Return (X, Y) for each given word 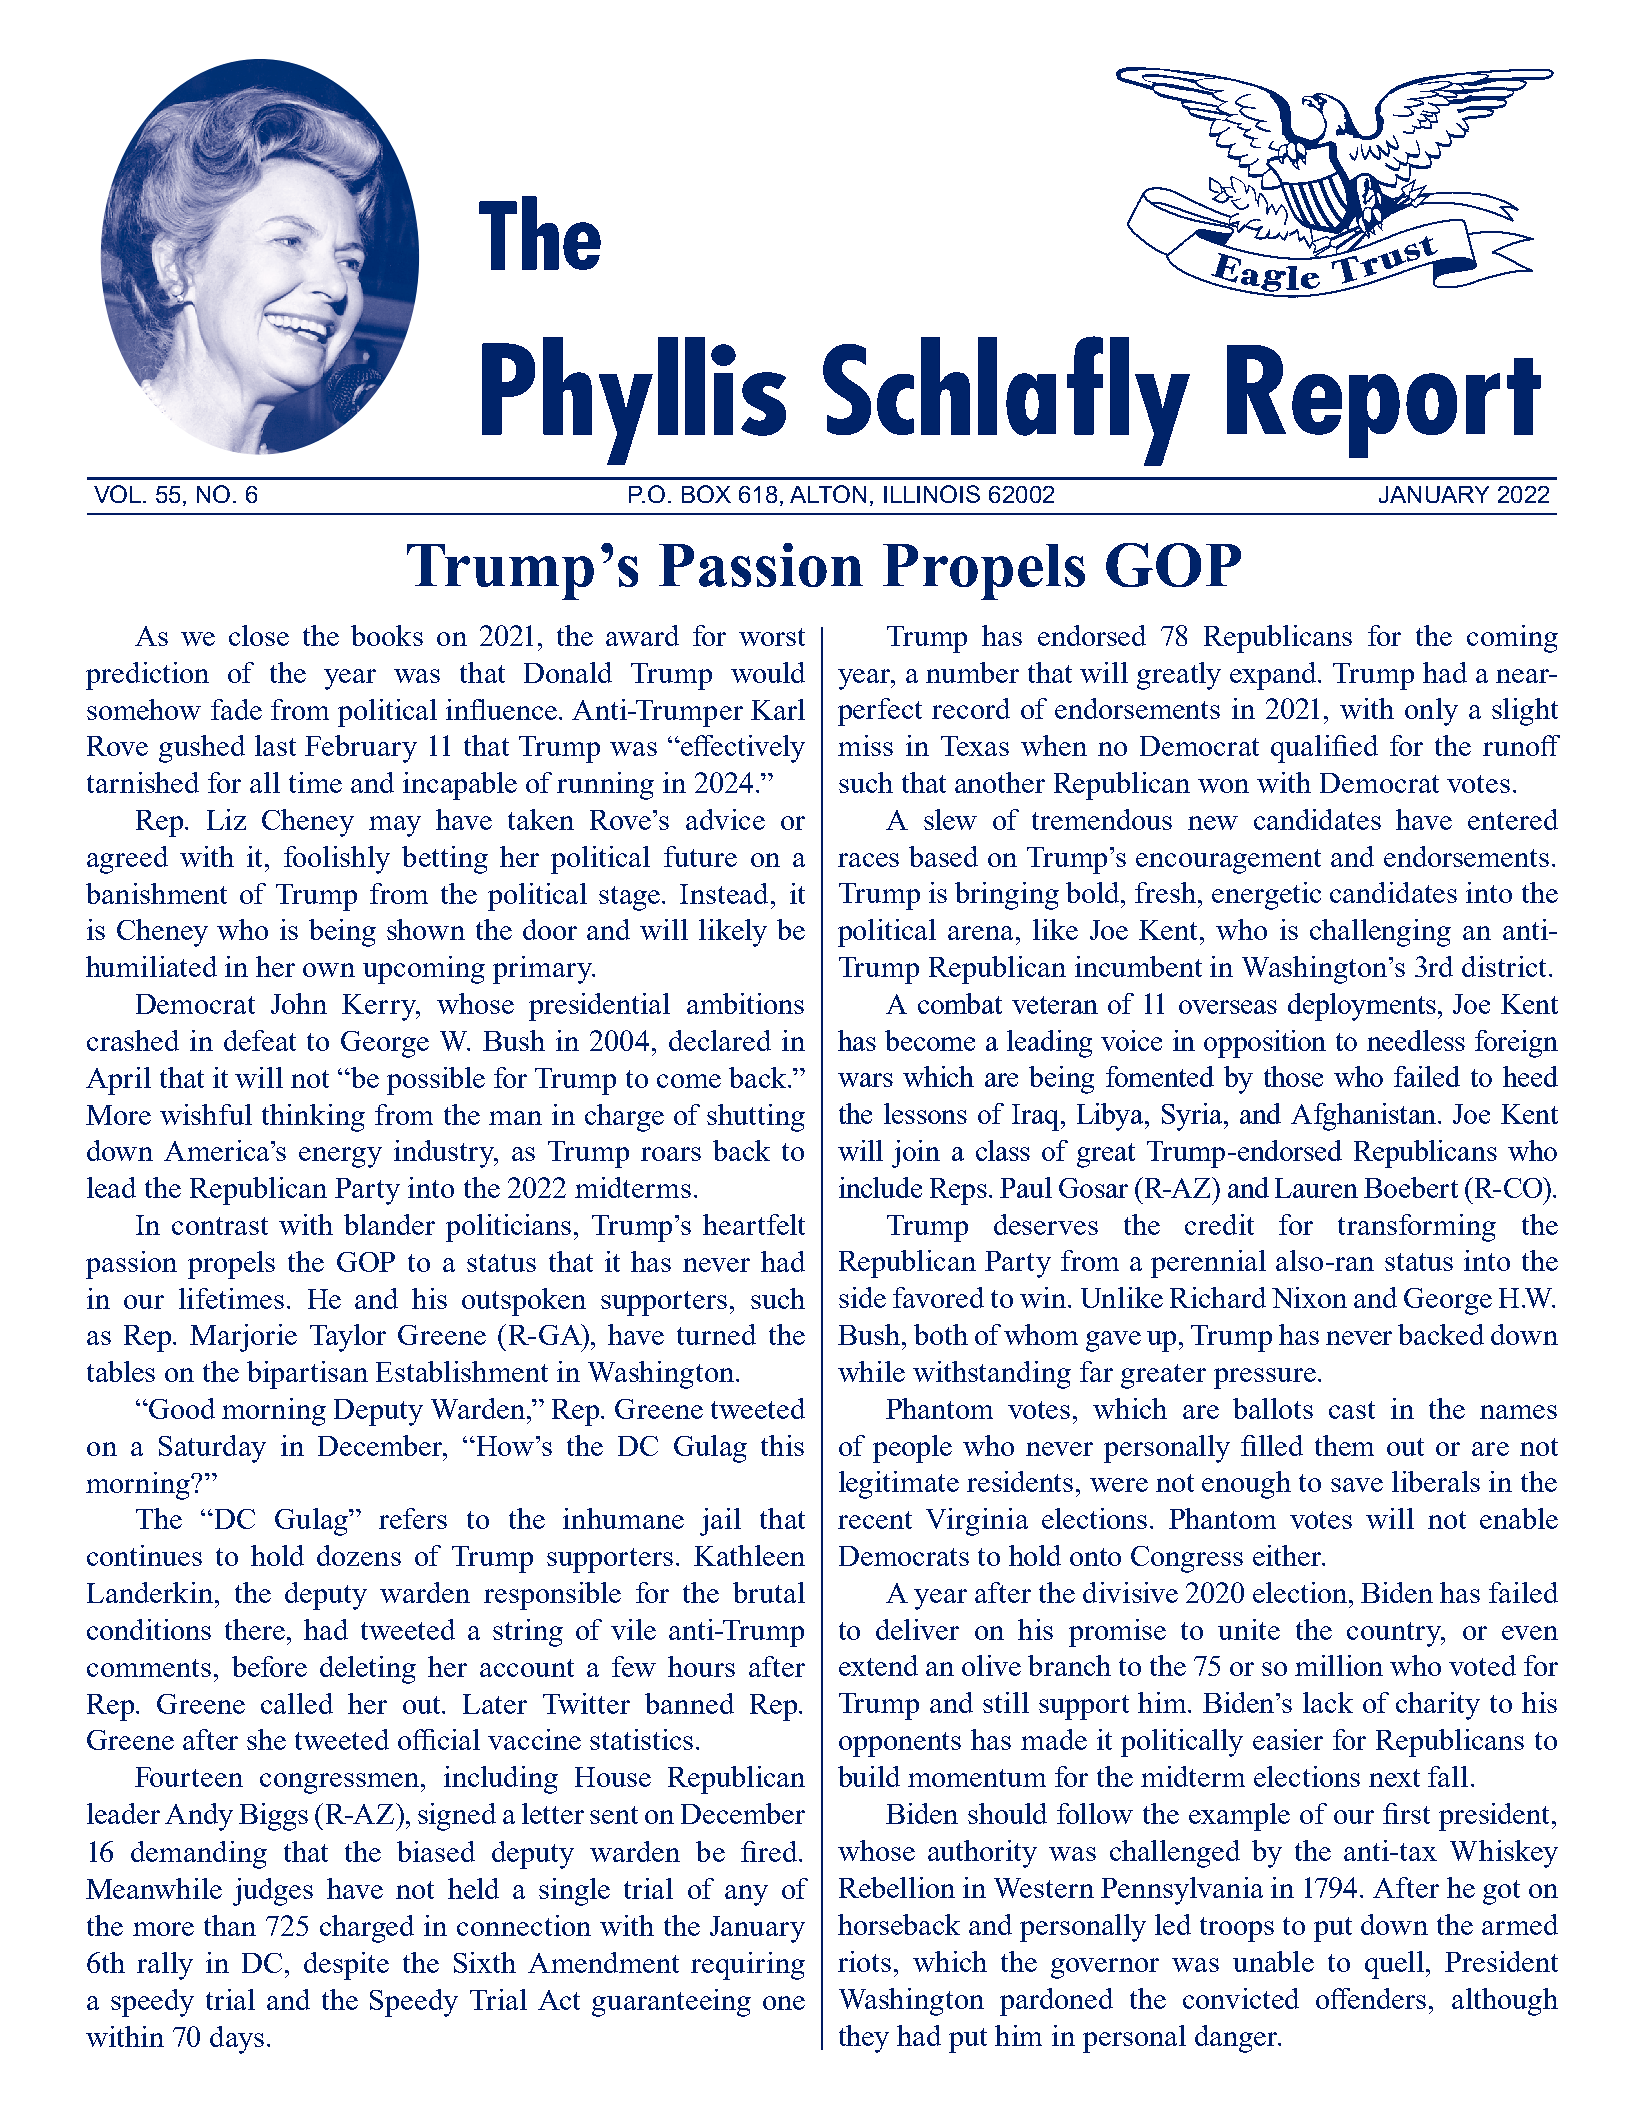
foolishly (337, 860)
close (259, 635)
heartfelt (754, 1224)
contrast (220, 1226)
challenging (1380, 933)
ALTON (828, 494)
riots (864, 1961)
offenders (1373, 1998)
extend (878, 1665)
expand (1274, 676)
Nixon (1309, 1297)
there (255, 1629)
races (868, 860)
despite (346, 1966)
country (1395, 1634)
